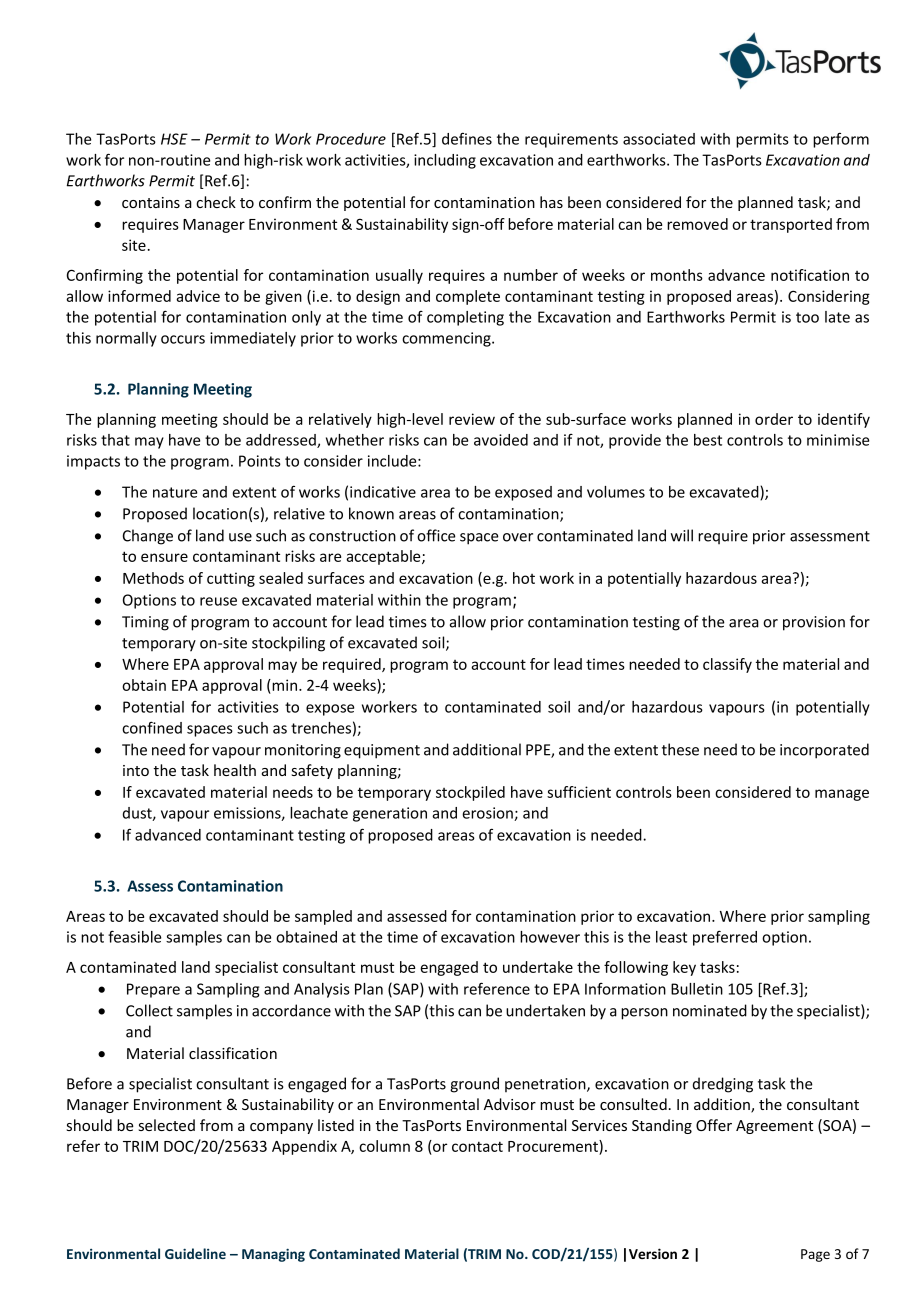  Describe the element at coordinates (774, 419) in the document. I see `order` at that location.
